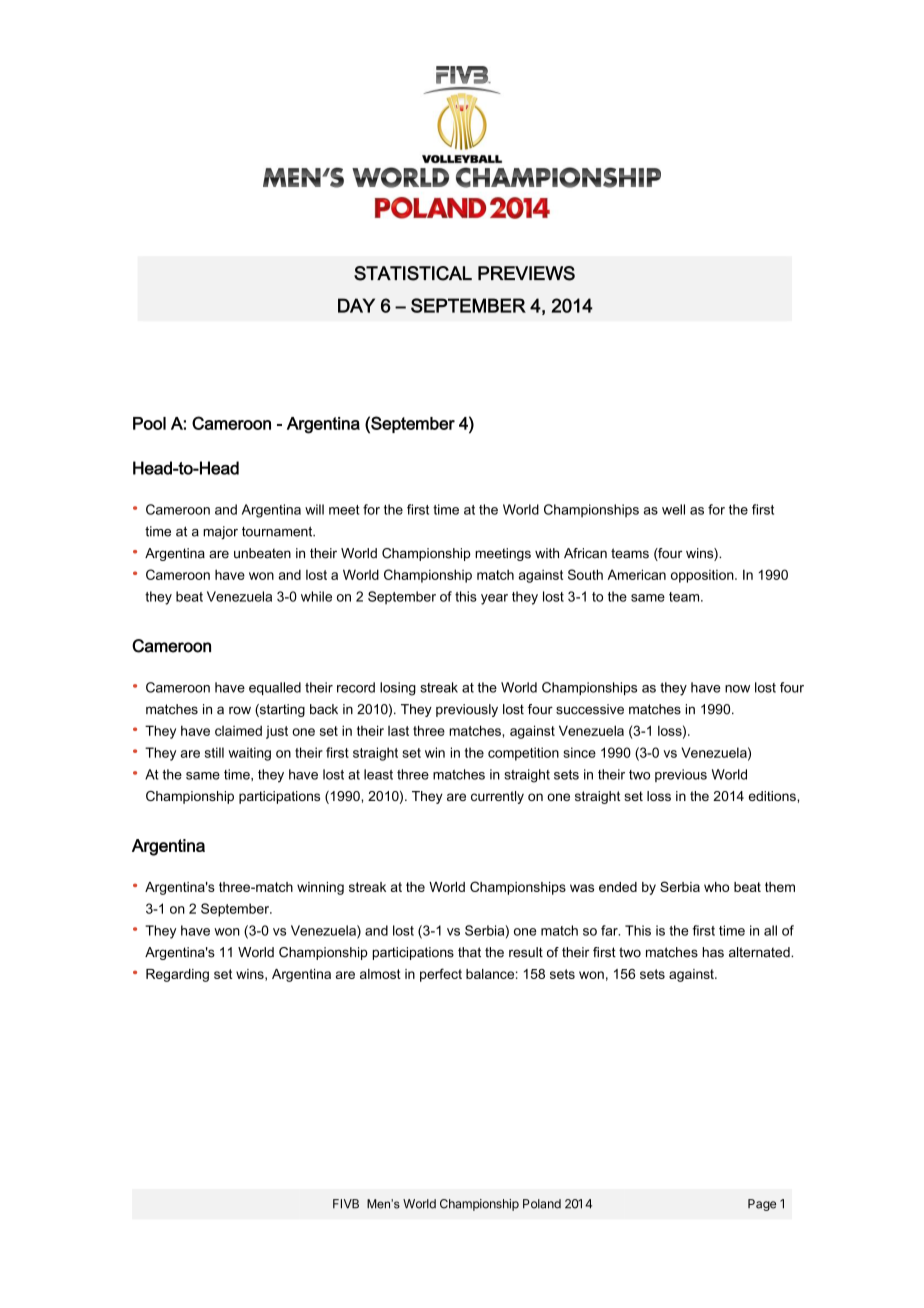  I want to click on DAY, so click(356, 305).
